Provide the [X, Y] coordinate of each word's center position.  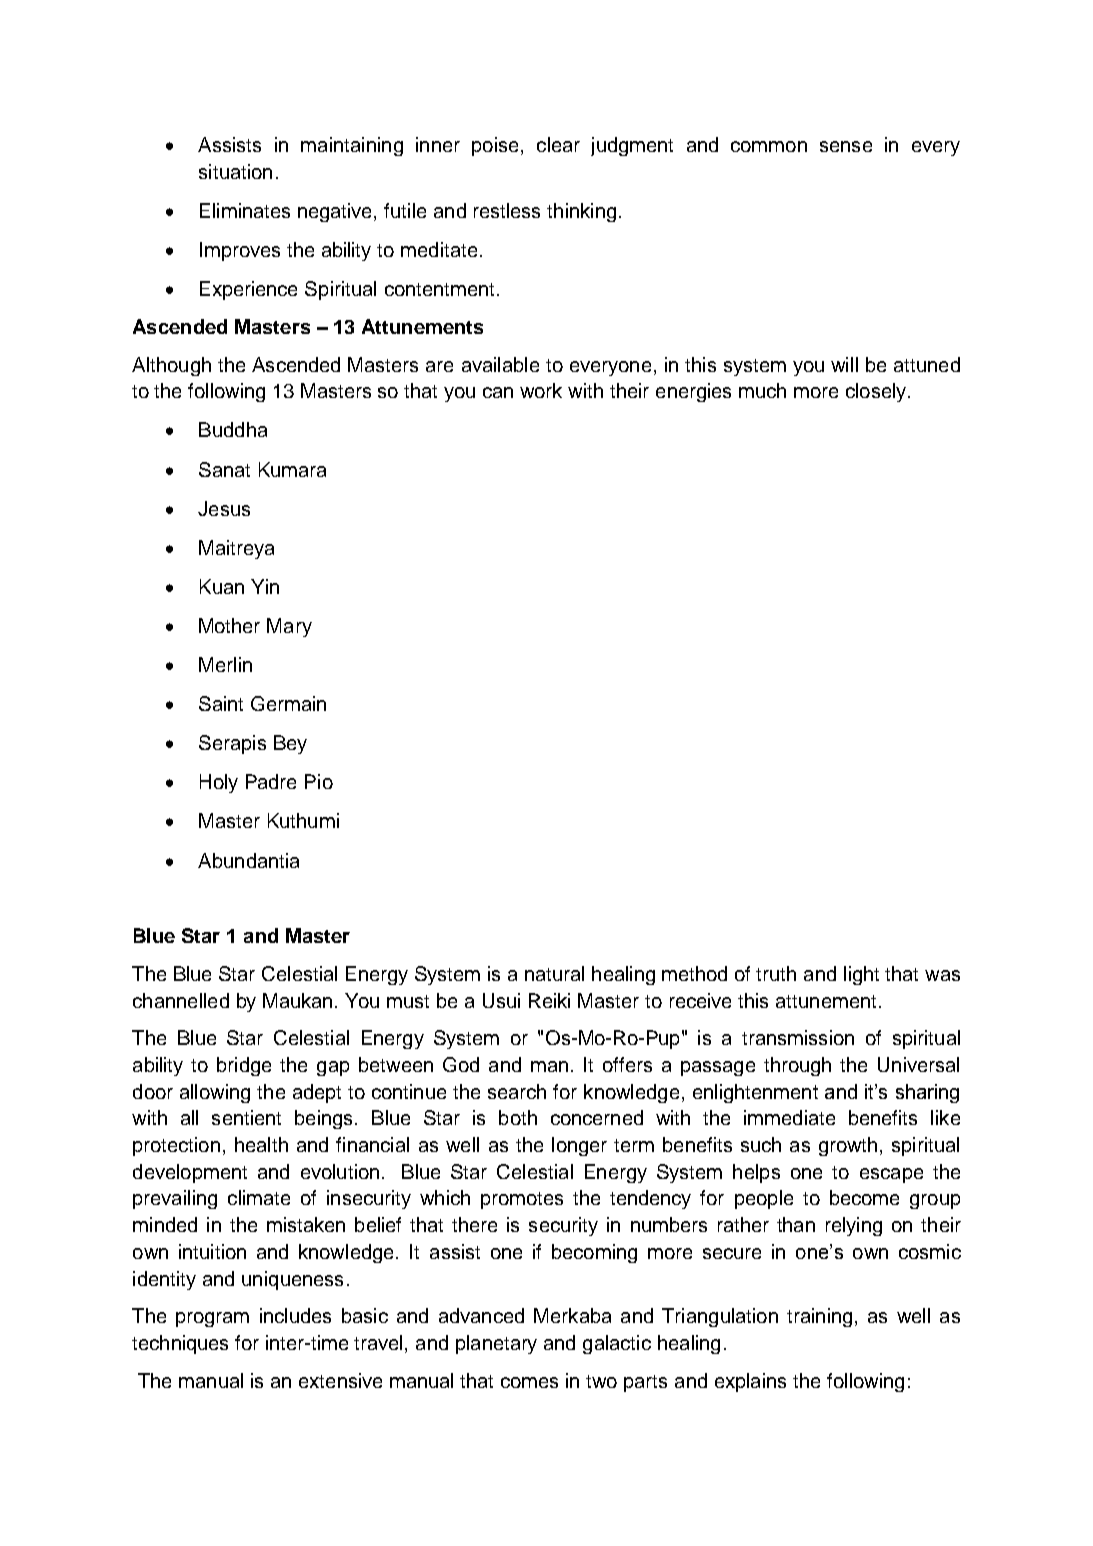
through [797, 1066]
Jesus [224, 508]
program [212, 1319]
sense [846, 146]
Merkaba [572, 1315]
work [541, 390]
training [819, 1317]
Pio [319, 781]
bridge [244, 1066]
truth [776, 973]
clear [558, 144]
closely [877, 392]
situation [235, 171]
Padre [271, 781]
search [517, 1091]
